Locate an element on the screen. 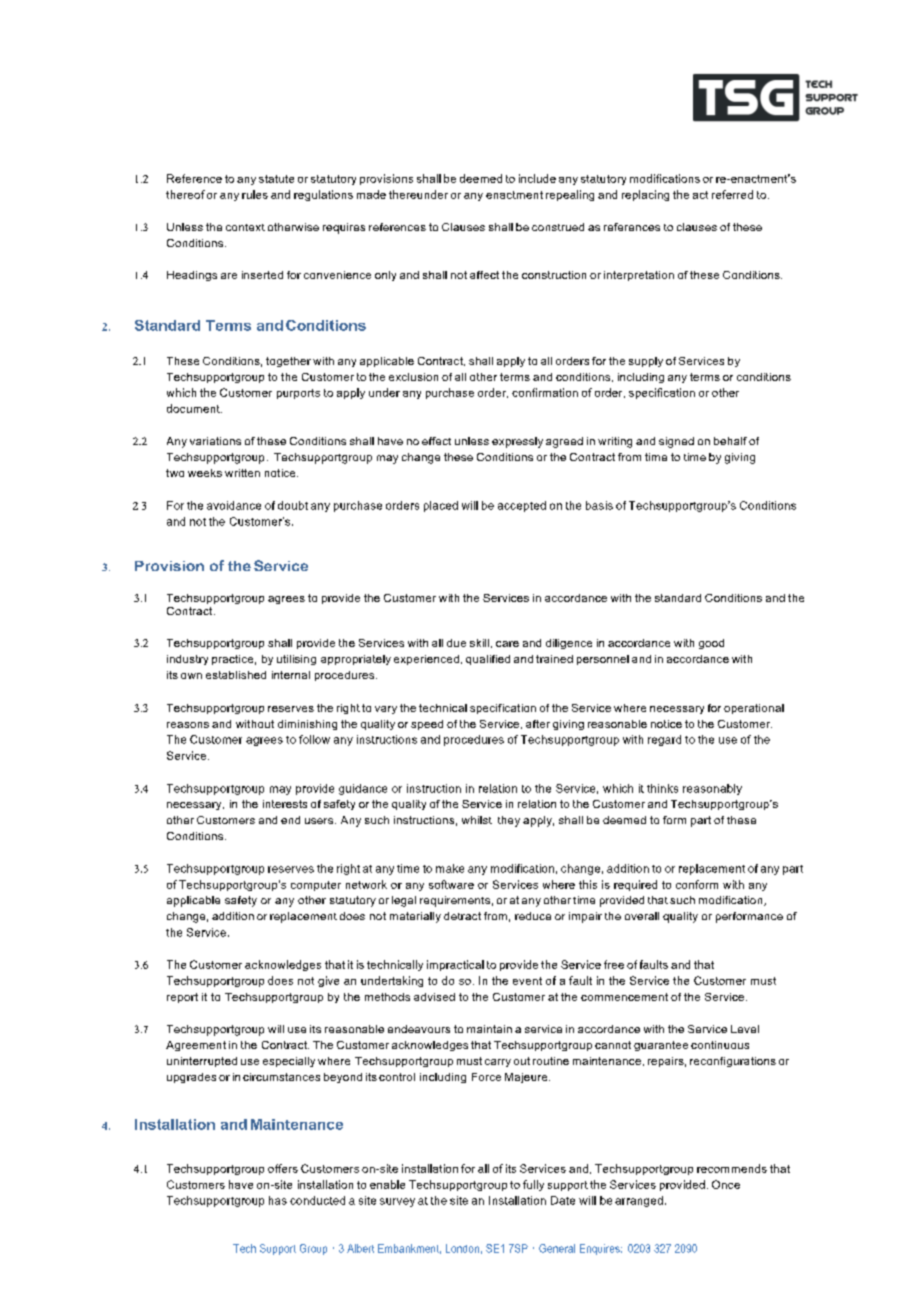 The width and height of the screenshot is (924, 1308). offers is located at coordinates (283, 1168).
